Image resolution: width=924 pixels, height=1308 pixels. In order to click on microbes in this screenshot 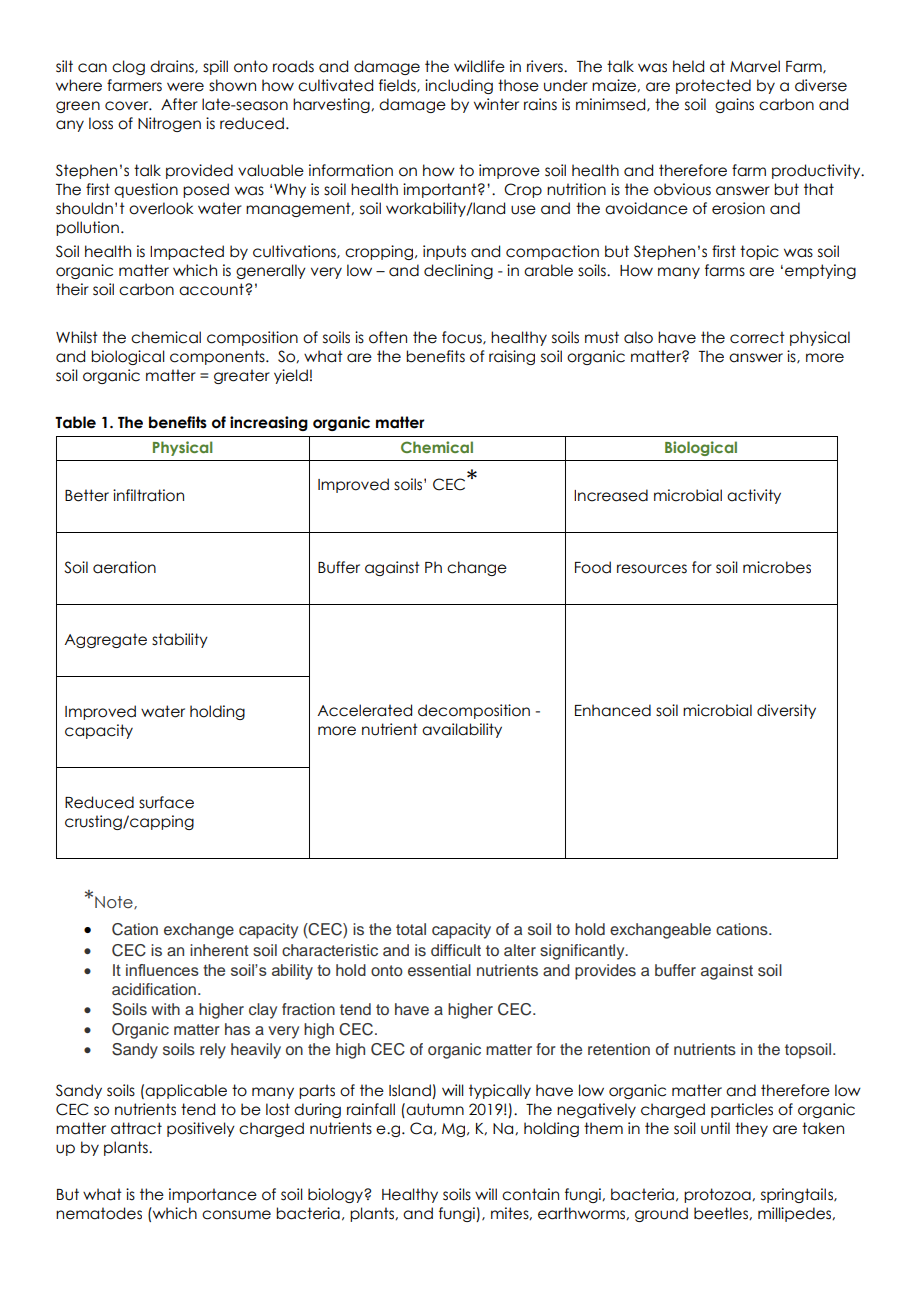, I will do `click(777, 567)`.
